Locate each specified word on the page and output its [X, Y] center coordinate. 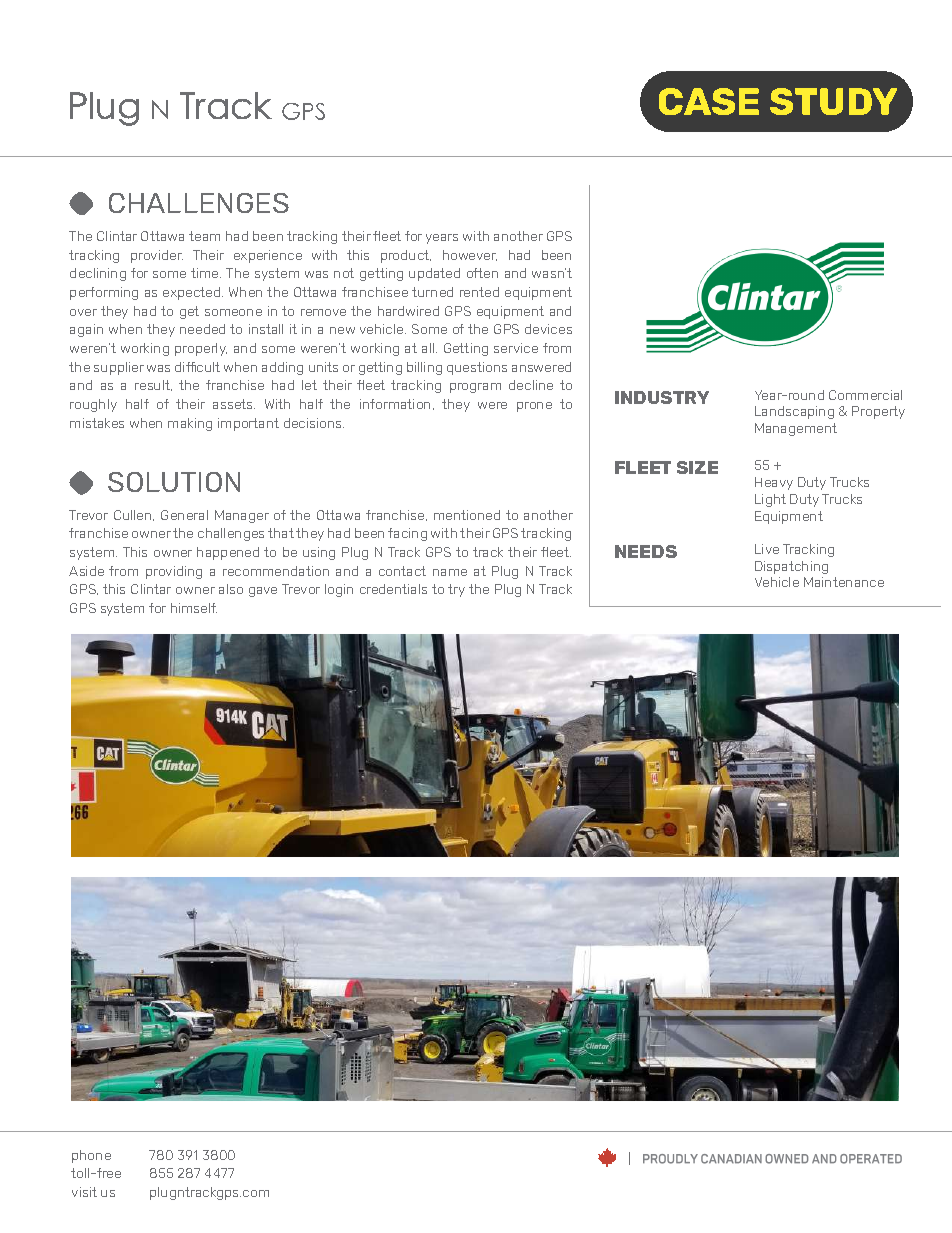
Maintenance [844, 582]
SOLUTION [174, 482]
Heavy [774, 483]
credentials [393, 589]
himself [194, 608]
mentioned [467, 515]
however [470, 255]
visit [84, 1192]
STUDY [833, 101]
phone [91, 1156]
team [204, 236]
